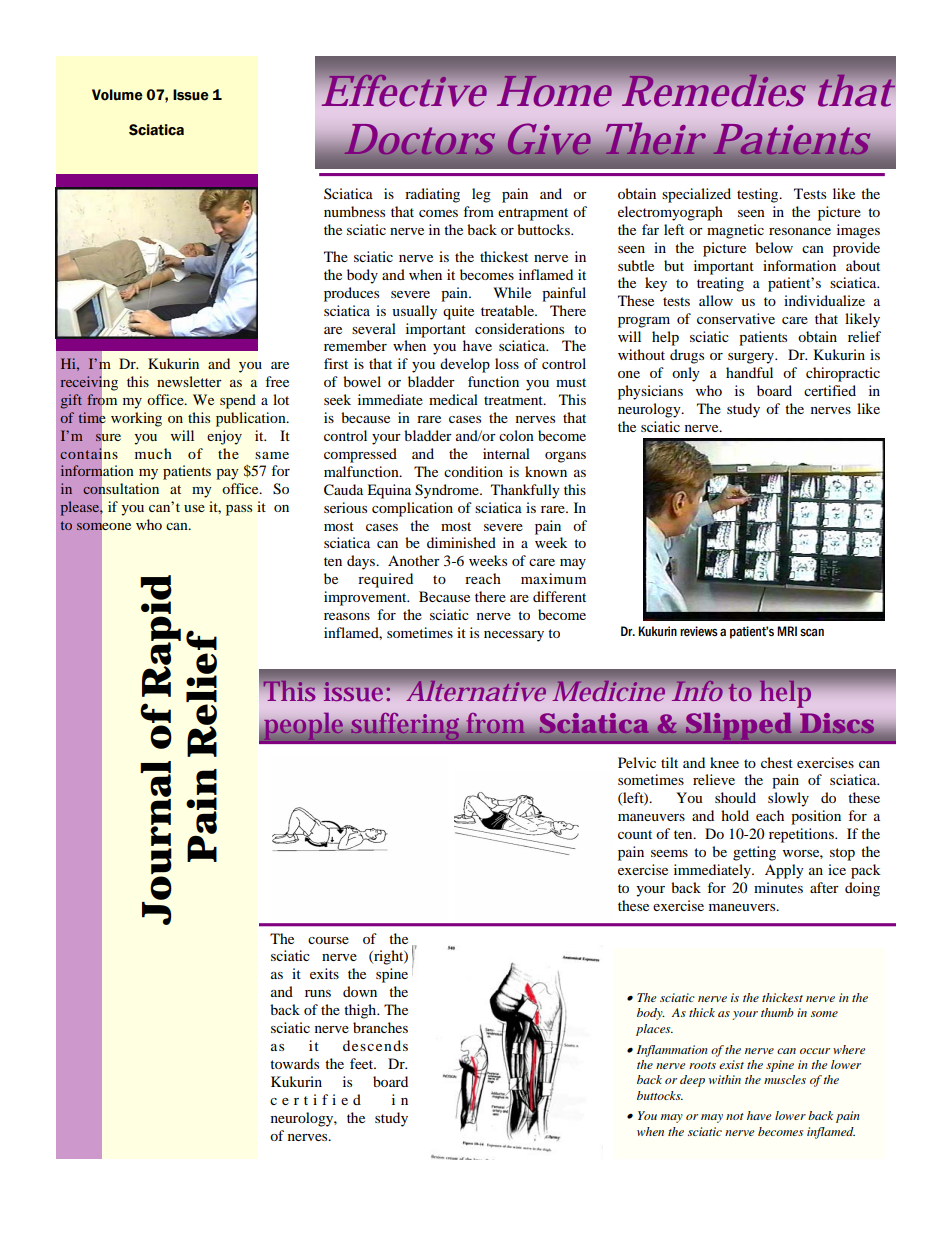  Describe the element at coordinates (448, 491) in the document. I see `Syndrome` at that location.
